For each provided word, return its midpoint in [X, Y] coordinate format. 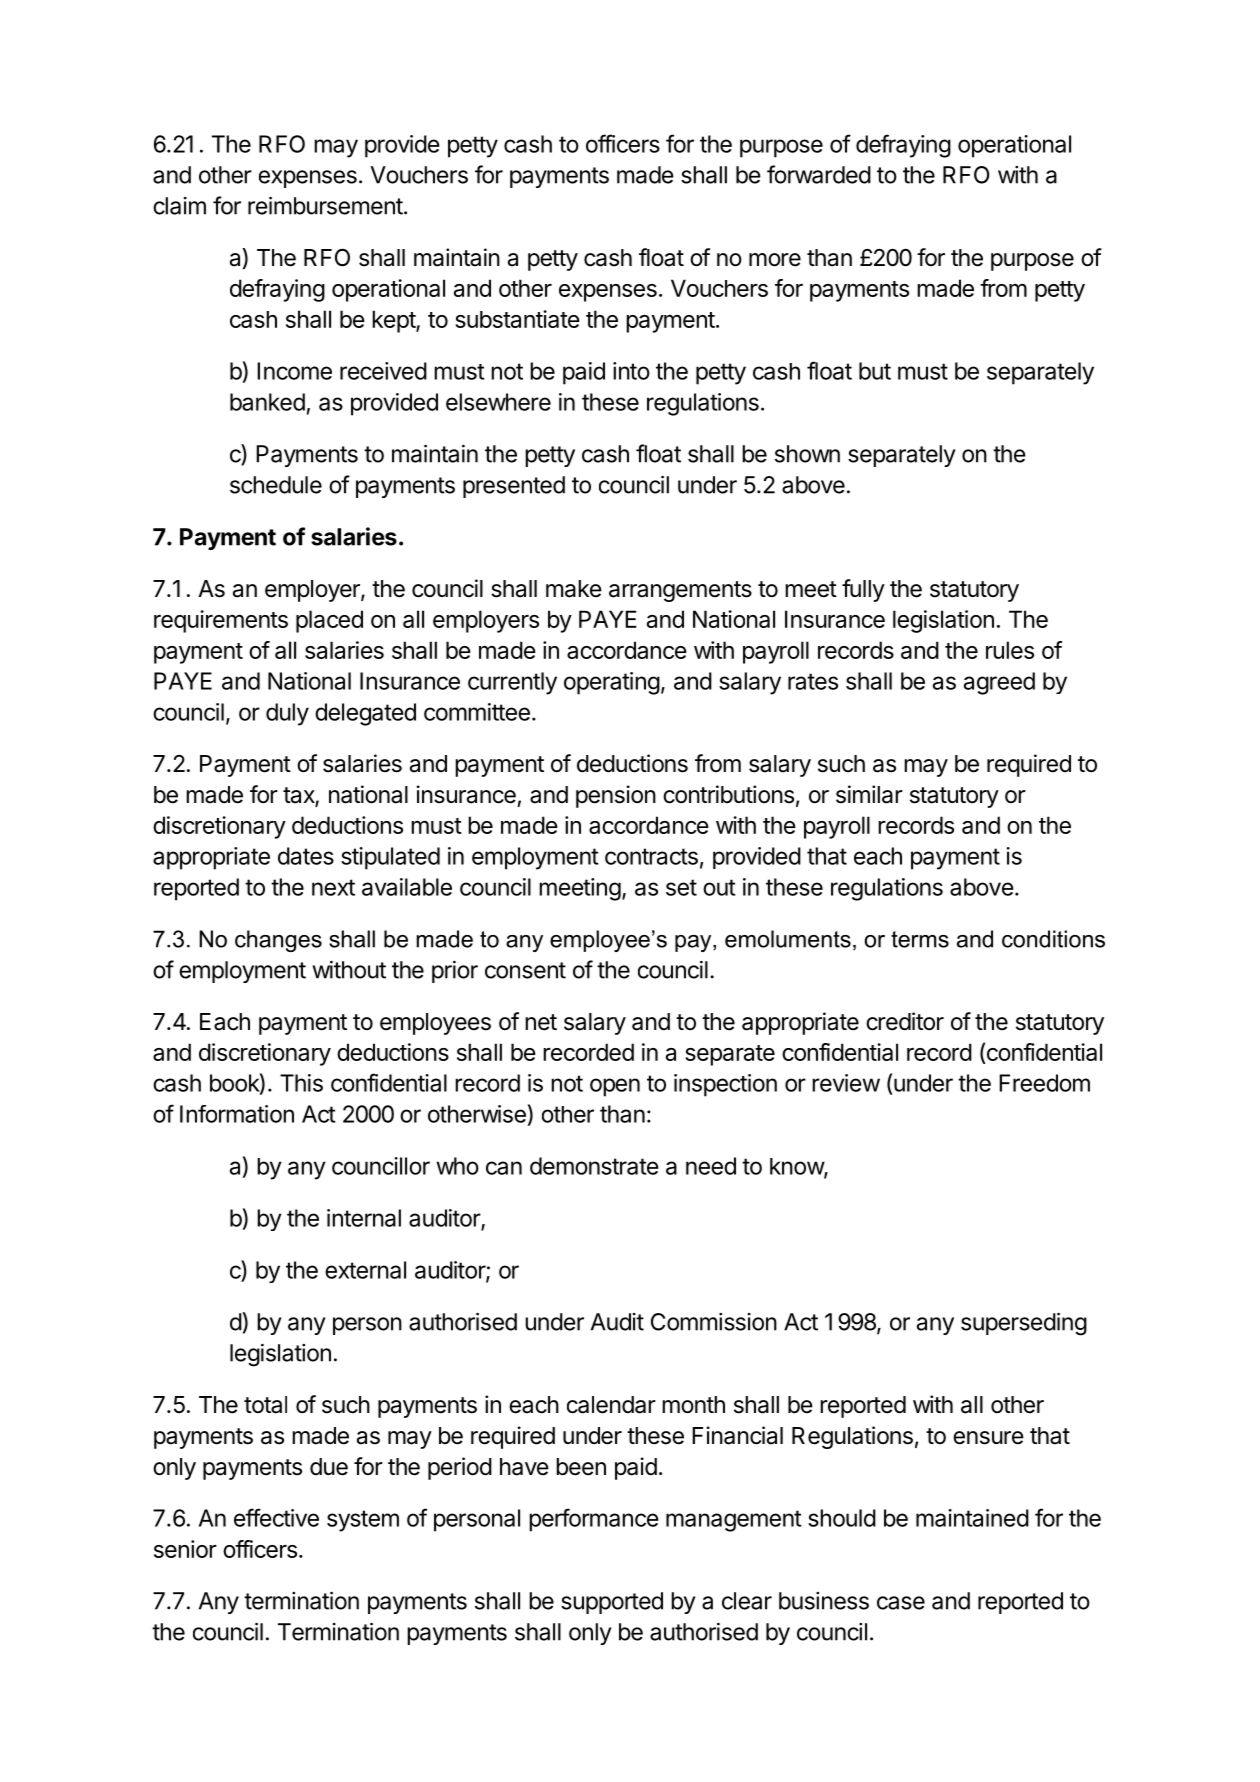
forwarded [819, 174]
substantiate [518, 319]
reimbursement [325, 205]
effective [276, 1517]
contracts [651, 856]
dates [306, 856]
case [901, 1603]
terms [920, 939]
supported [612, 1603]
